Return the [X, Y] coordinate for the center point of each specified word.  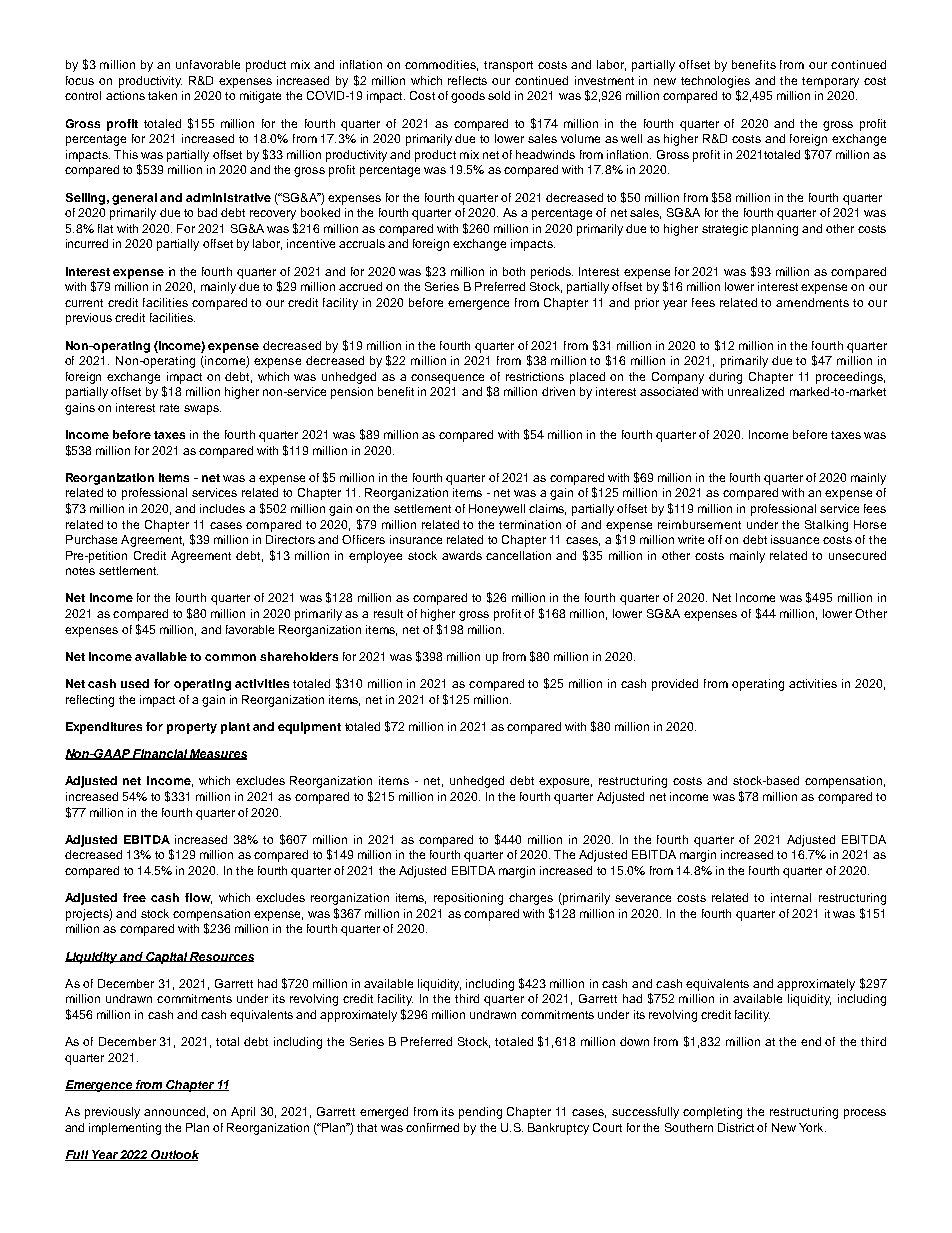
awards [462, 555]
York [812, 1127]
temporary [830, 82]
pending [480, 1113]
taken [162, 95]
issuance [795, 539]
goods [468, 97]
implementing [125, 1129]
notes [80, 571]
